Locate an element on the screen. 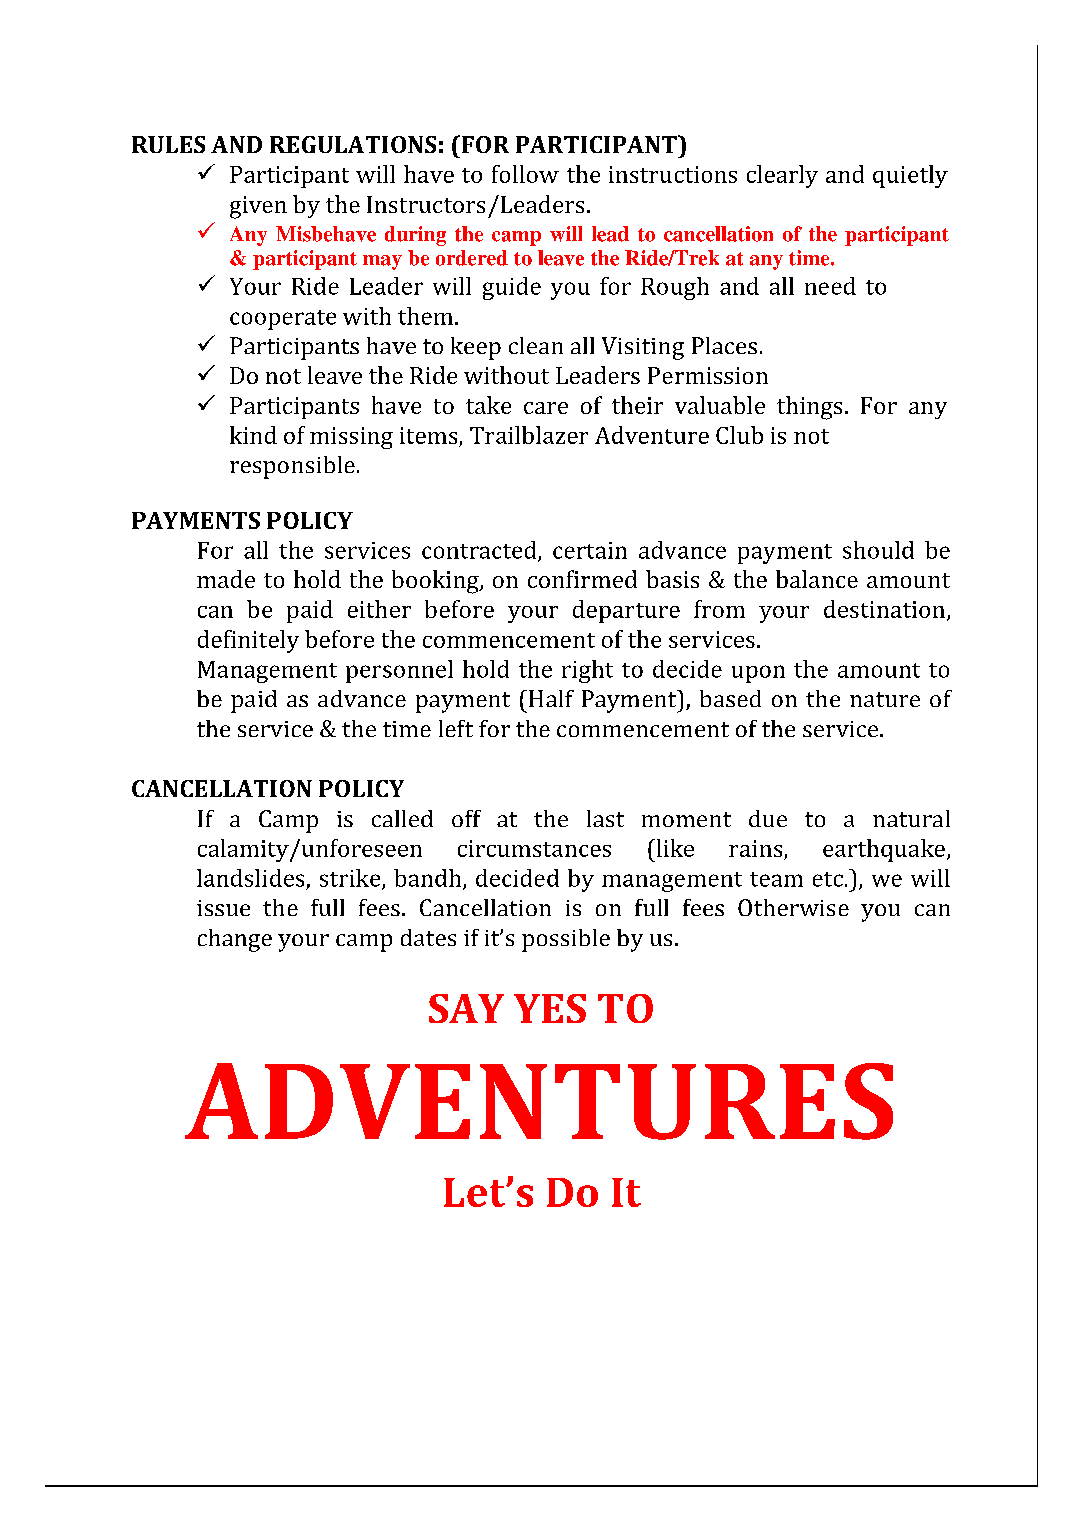  confirmed is located at coordinates (582, 579).
